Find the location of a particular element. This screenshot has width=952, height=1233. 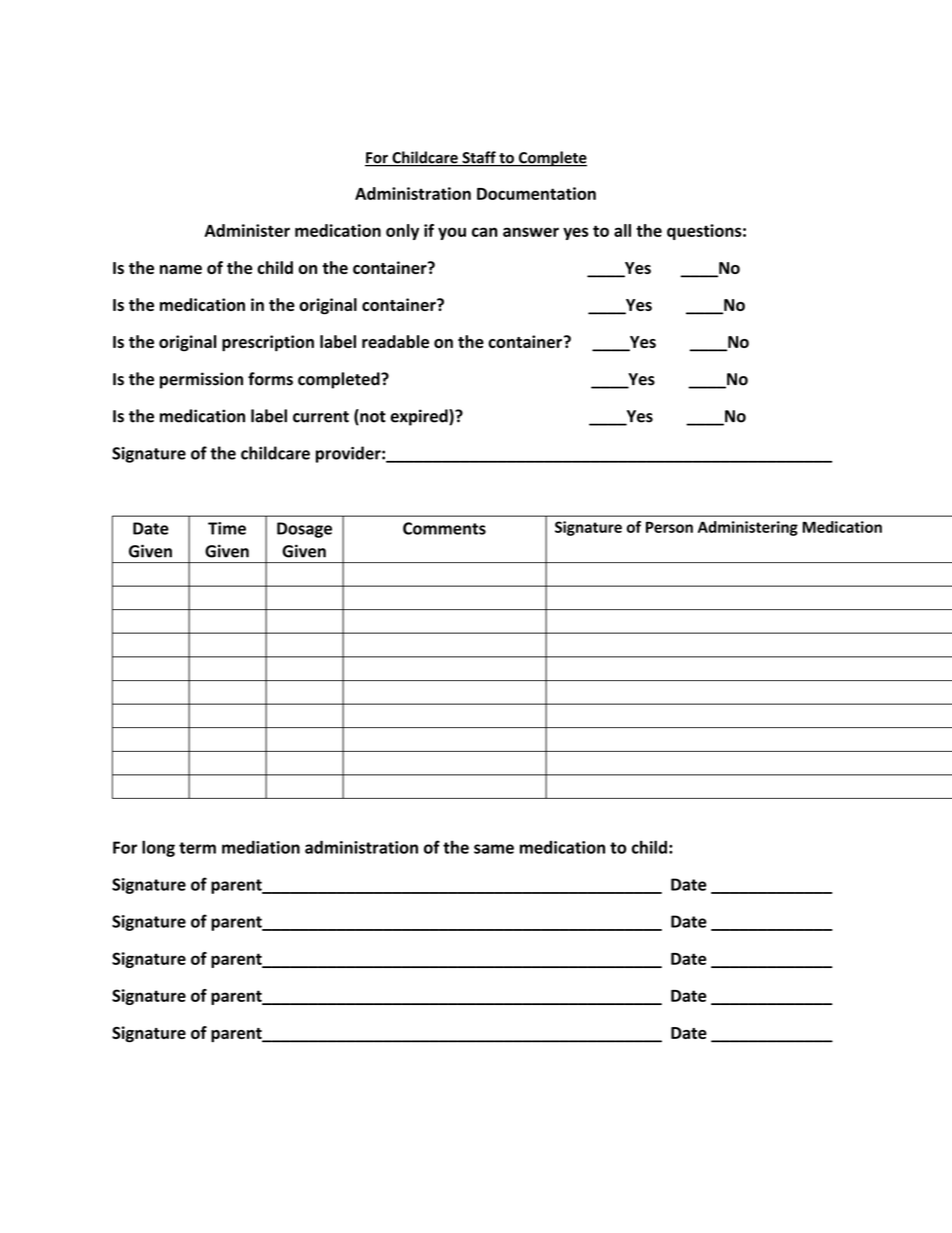

Staff is located at coordinates (479, 158).
